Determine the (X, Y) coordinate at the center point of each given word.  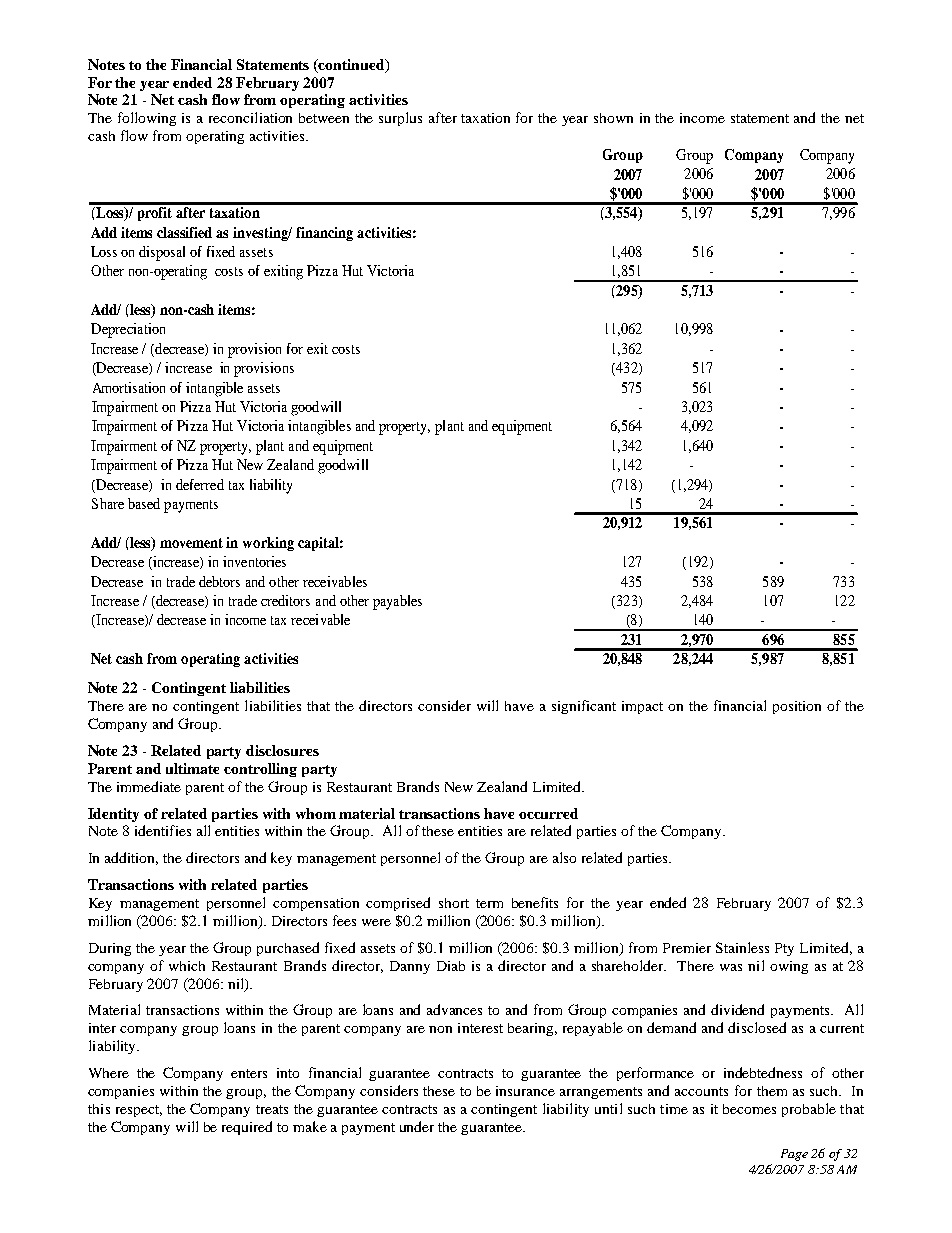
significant (584, 707)
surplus (400, 119)
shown (613, 118)
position (797, 707)
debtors (219, 581)
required (247, 1128)
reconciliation (250, 117)
